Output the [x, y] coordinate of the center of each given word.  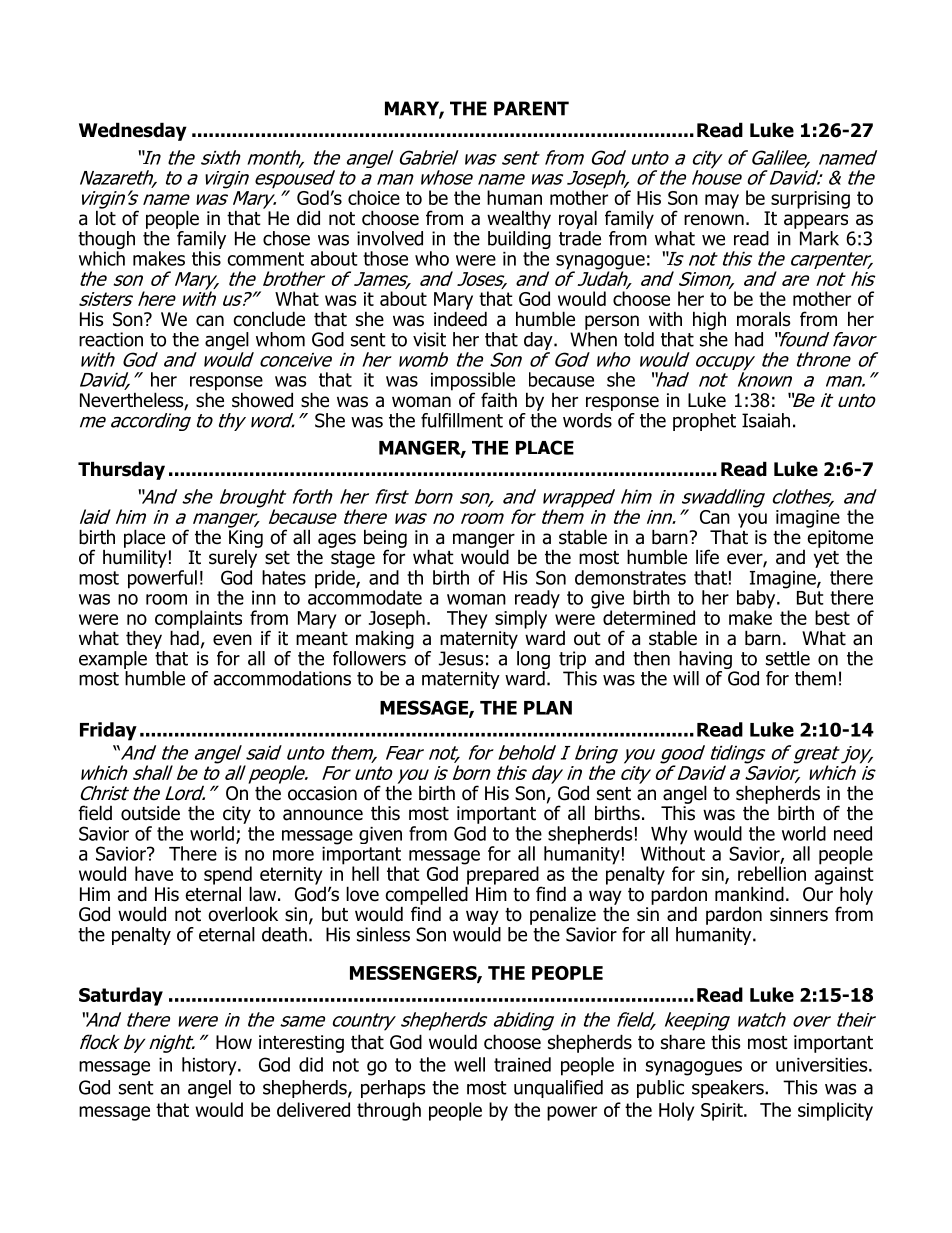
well [469, 1064]
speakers [729, 1089]
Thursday [121, 470]
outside [150, 813]
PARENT [531, 108]
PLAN [548, 708]
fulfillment [462, 420]
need [853, 833]
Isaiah [766, 420]
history [210, 1066]
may [722, 201]
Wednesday [133, 131]
